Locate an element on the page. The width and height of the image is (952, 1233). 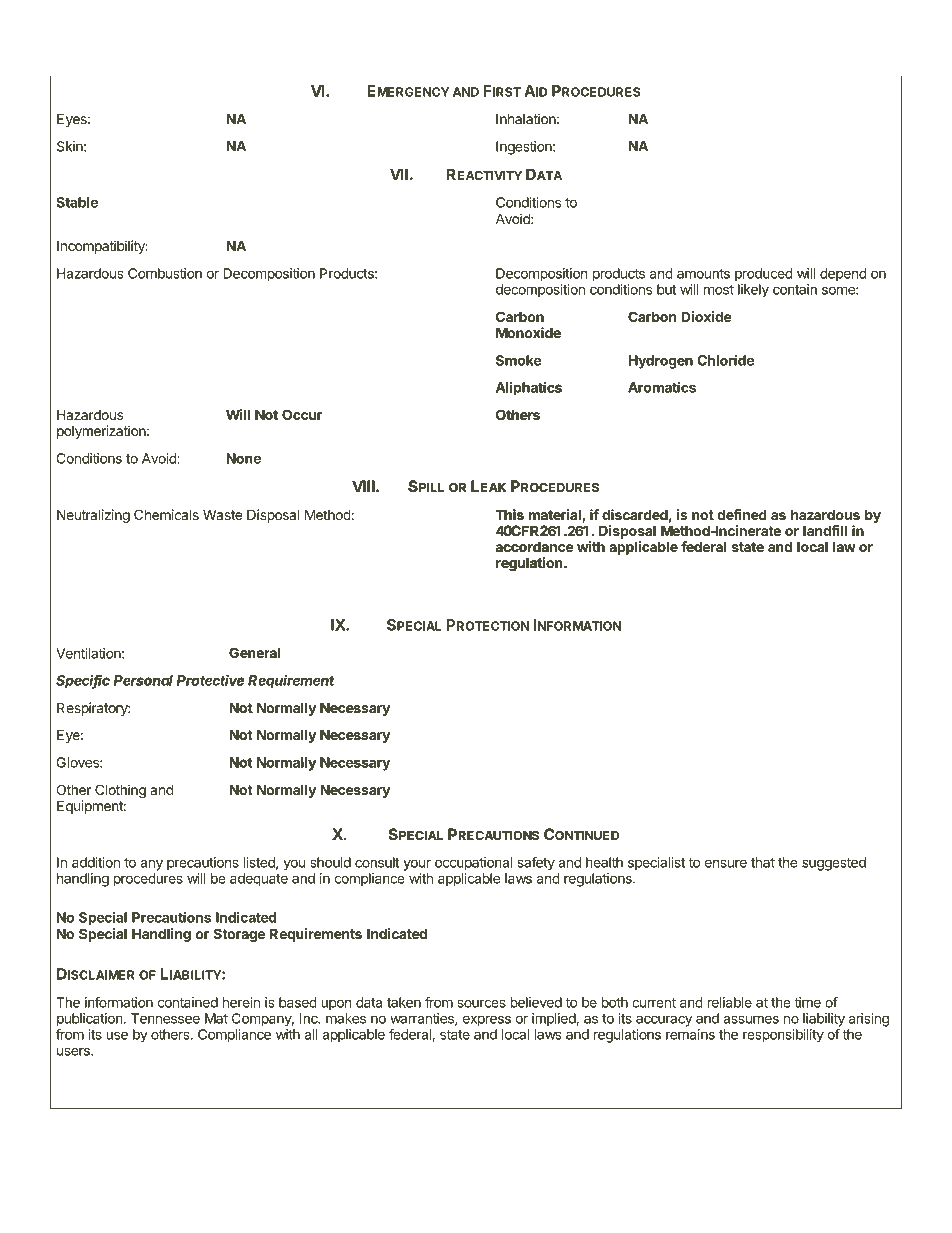
sources is located at coordinates (482, 1003).
